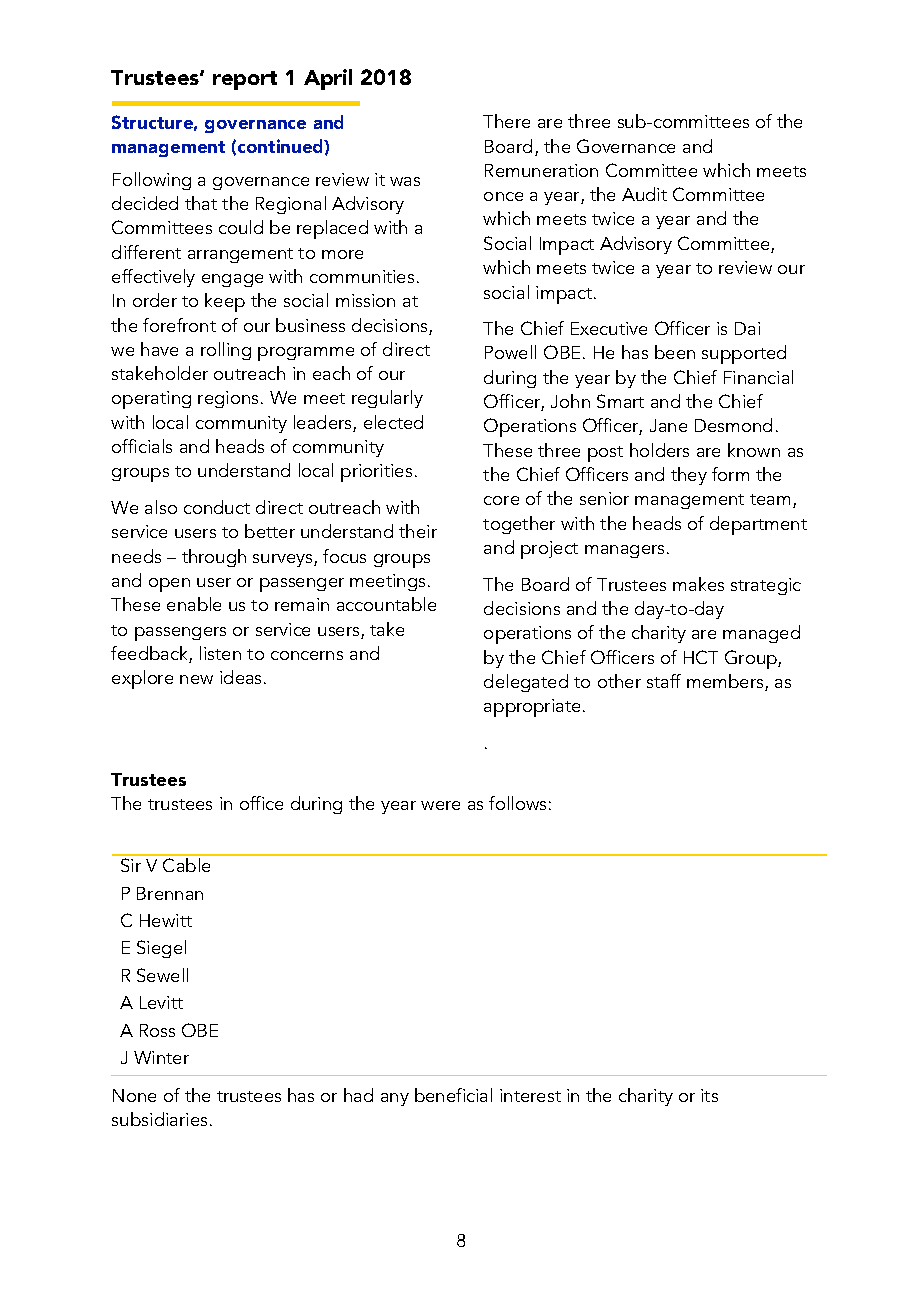 Image resolution: width=924 pixels, height=1308 pixels. Describe the element at coordinates (644, 194) in the image. I see `Audit` at that location.
